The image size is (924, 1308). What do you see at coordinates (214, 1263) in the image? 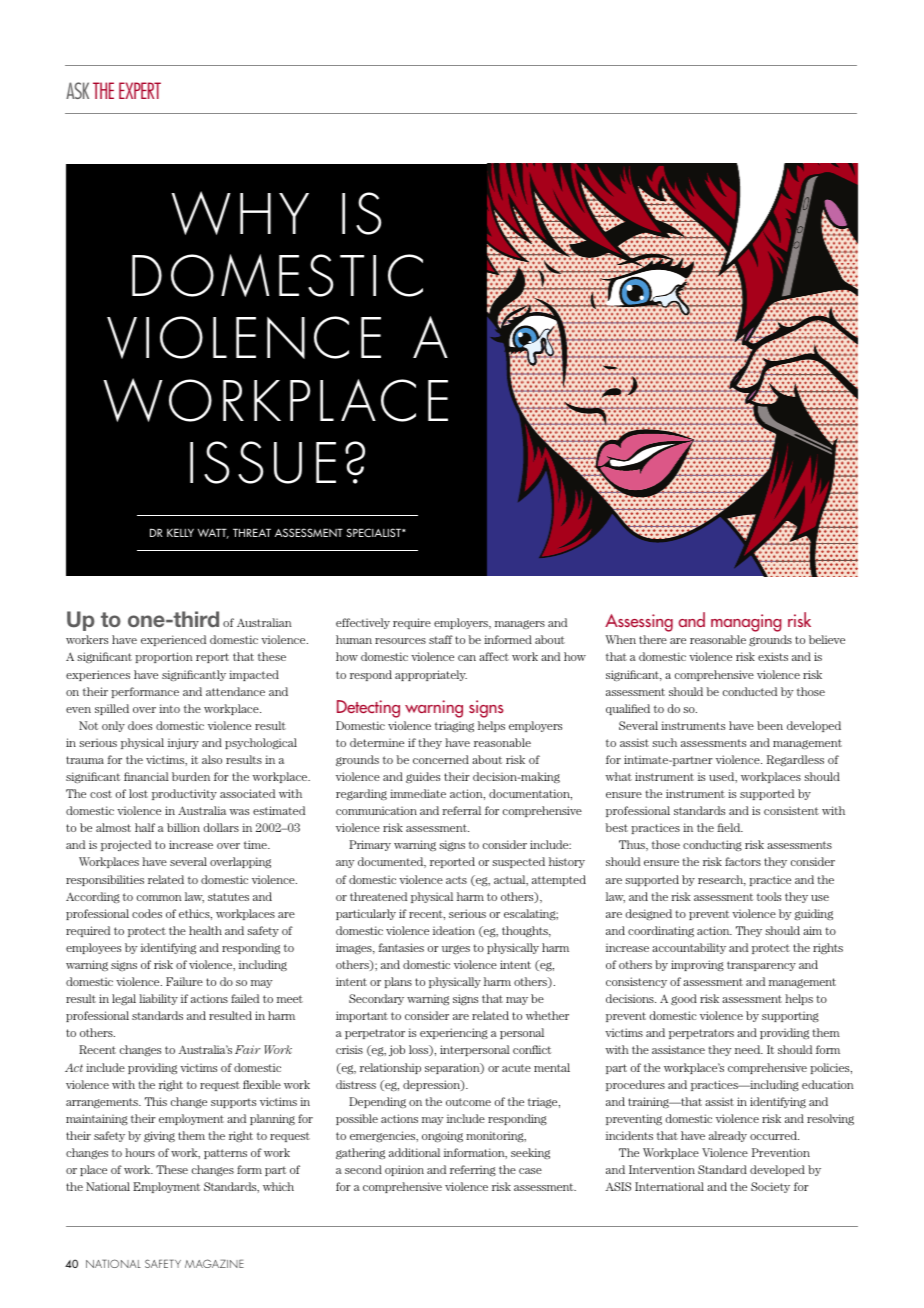
I see `MAGAZINE` at bounding box center [214, 1263].
